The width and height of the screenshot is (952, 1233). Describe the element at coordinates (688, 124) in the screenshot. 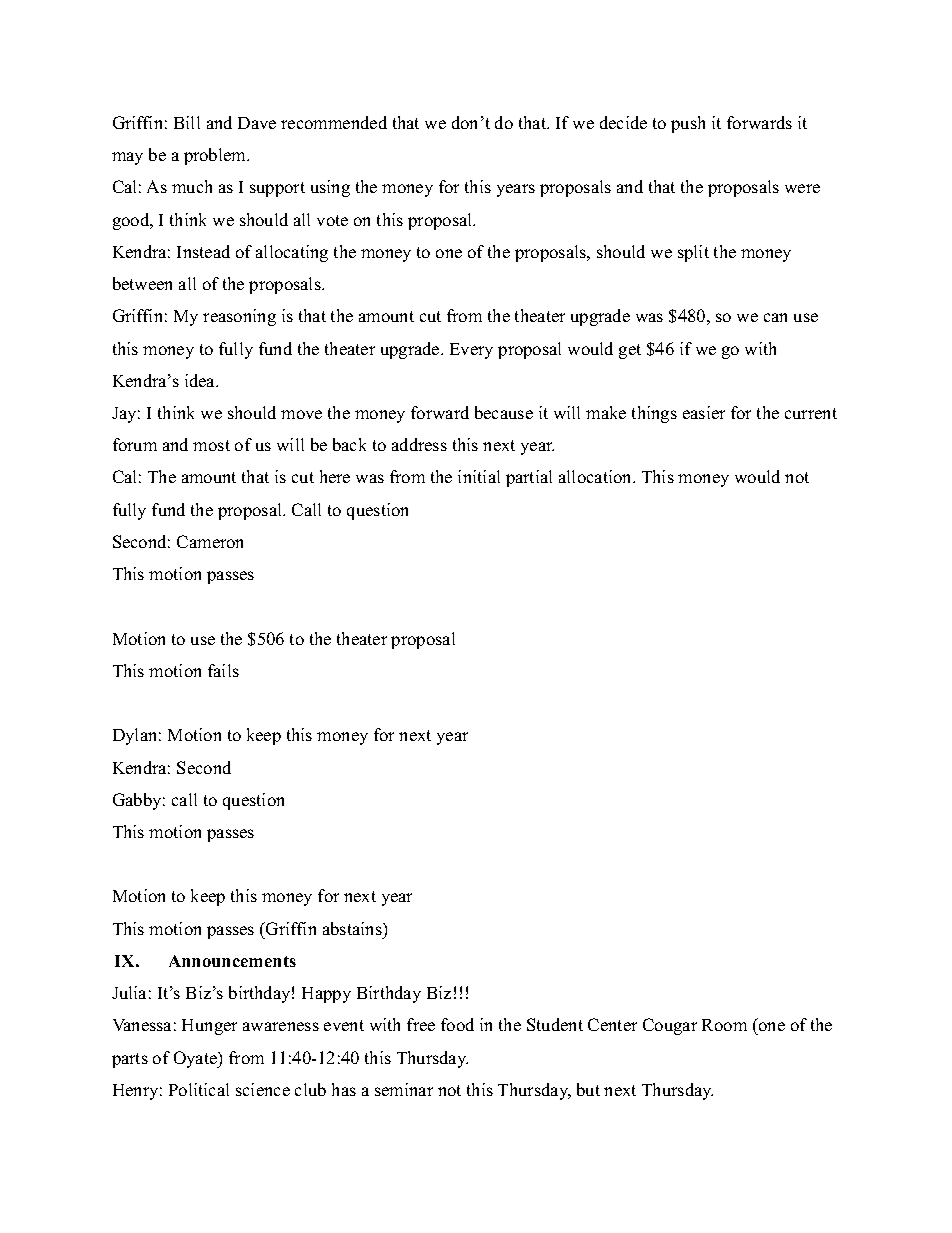

I see `push` at that location.
